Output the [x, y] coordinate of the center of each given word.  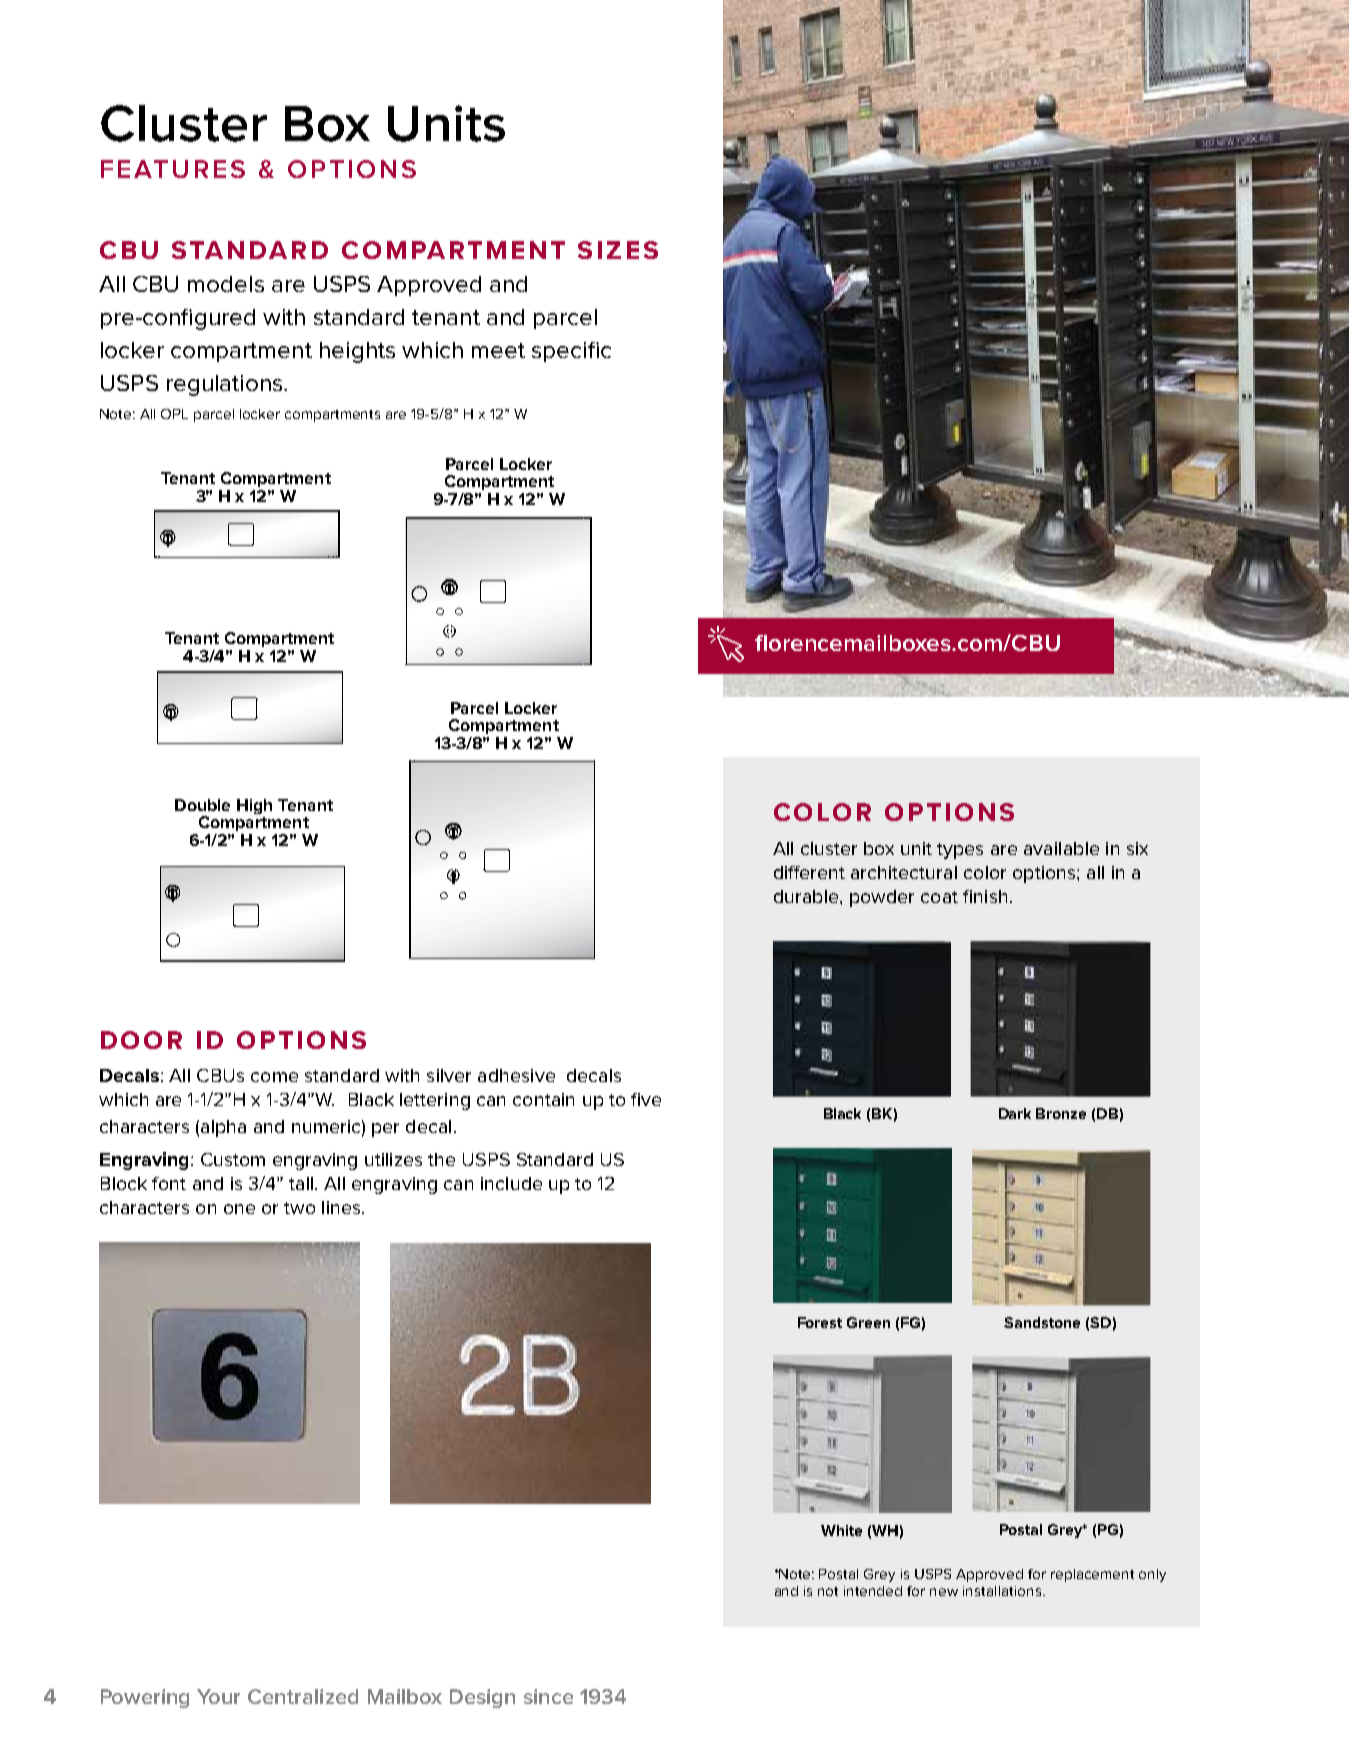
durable [807, 896]
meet [498, 350]
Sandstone [1042, 1322]
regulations [226, 385]
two [299, 1208]
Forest [820, 1322]
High [254, 806]
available [1061, 848]
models [226, 284]
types [960, 851]
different [809, 872]
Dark [1015, 1113]
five [646, 1099]
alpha [223, 1128]
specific [571, 352]
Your [218, 1696]
